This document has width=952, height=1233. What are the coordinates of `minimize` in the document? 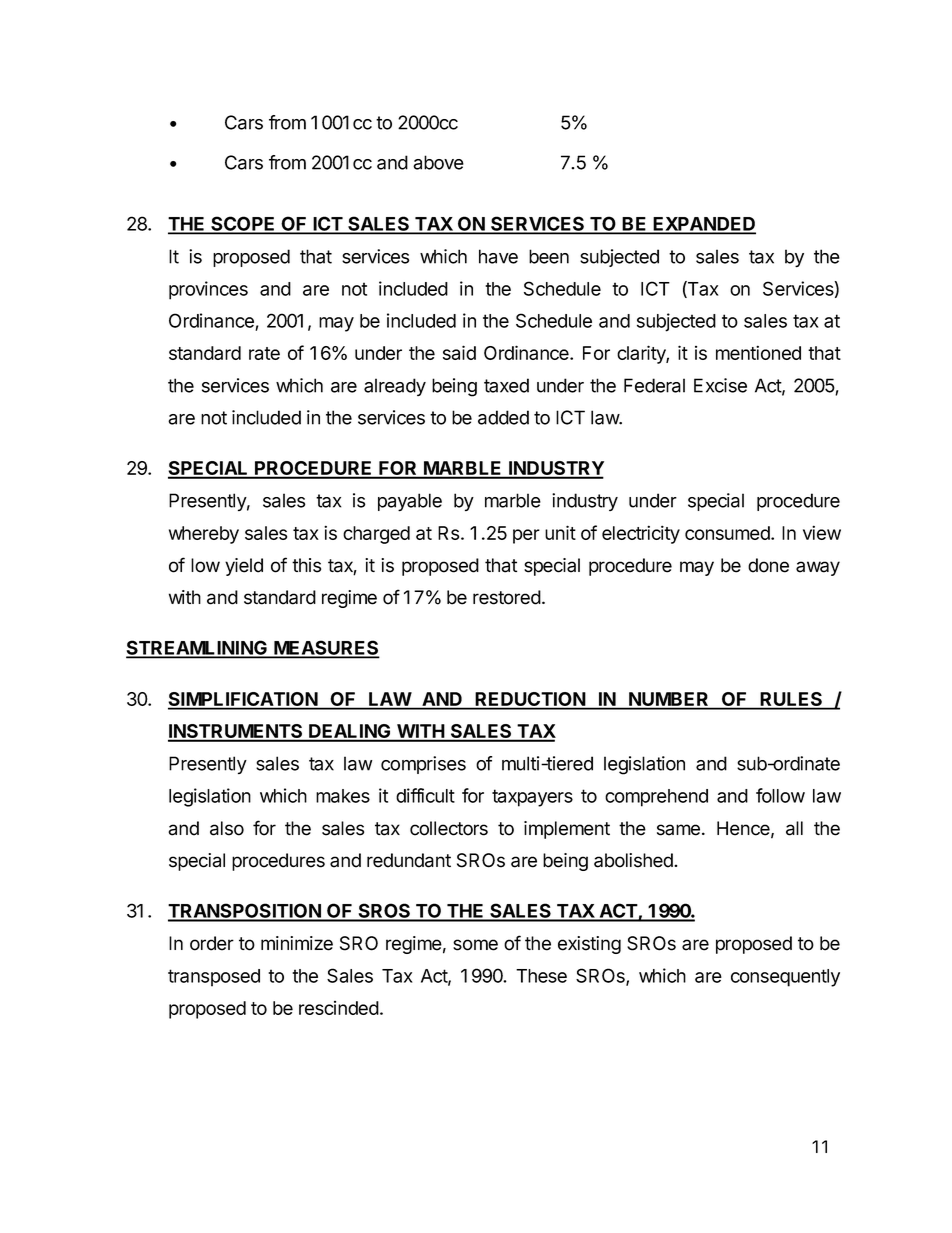 It's located at (297, 943).
